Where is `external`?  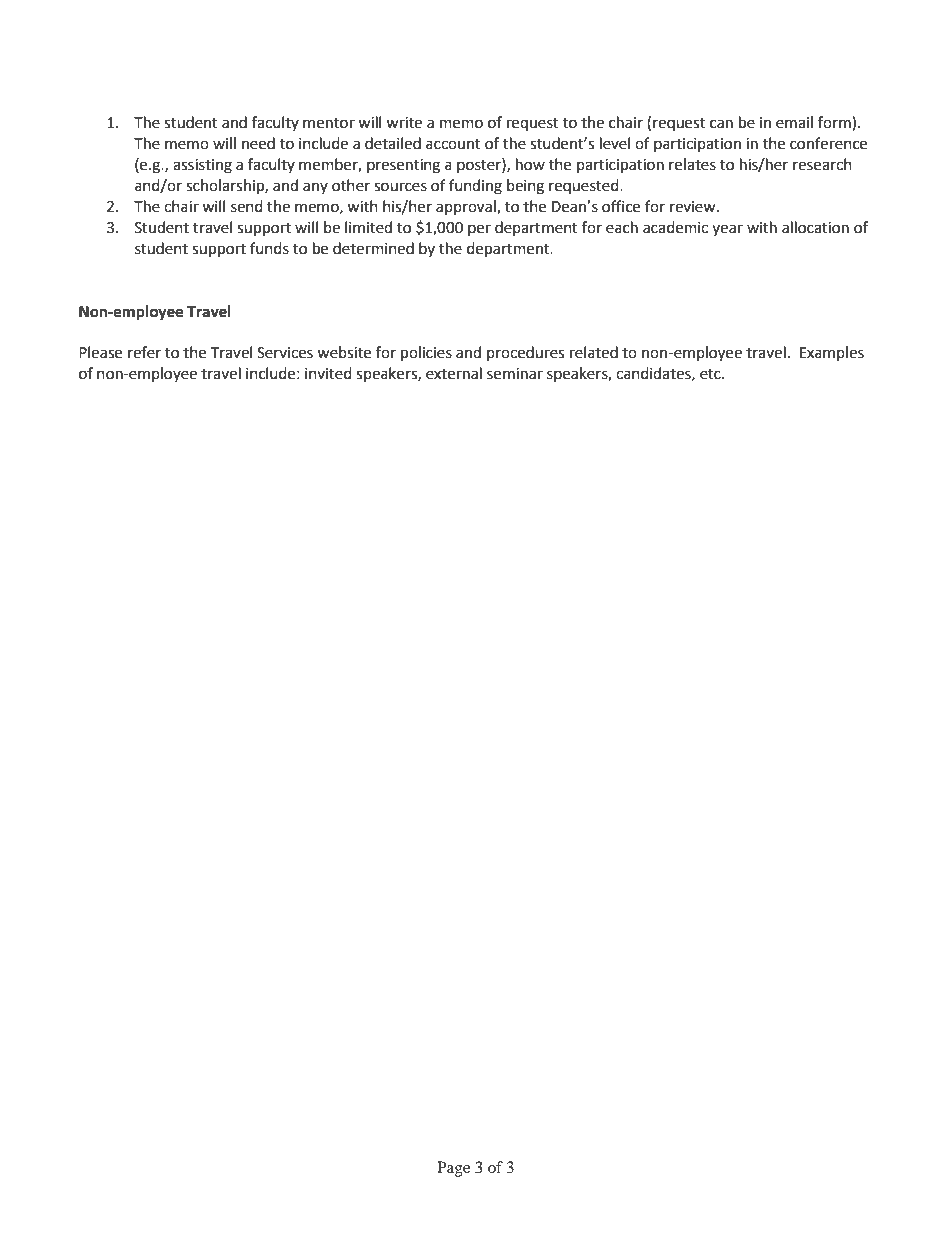
external is located at coordinates (454, 373).
